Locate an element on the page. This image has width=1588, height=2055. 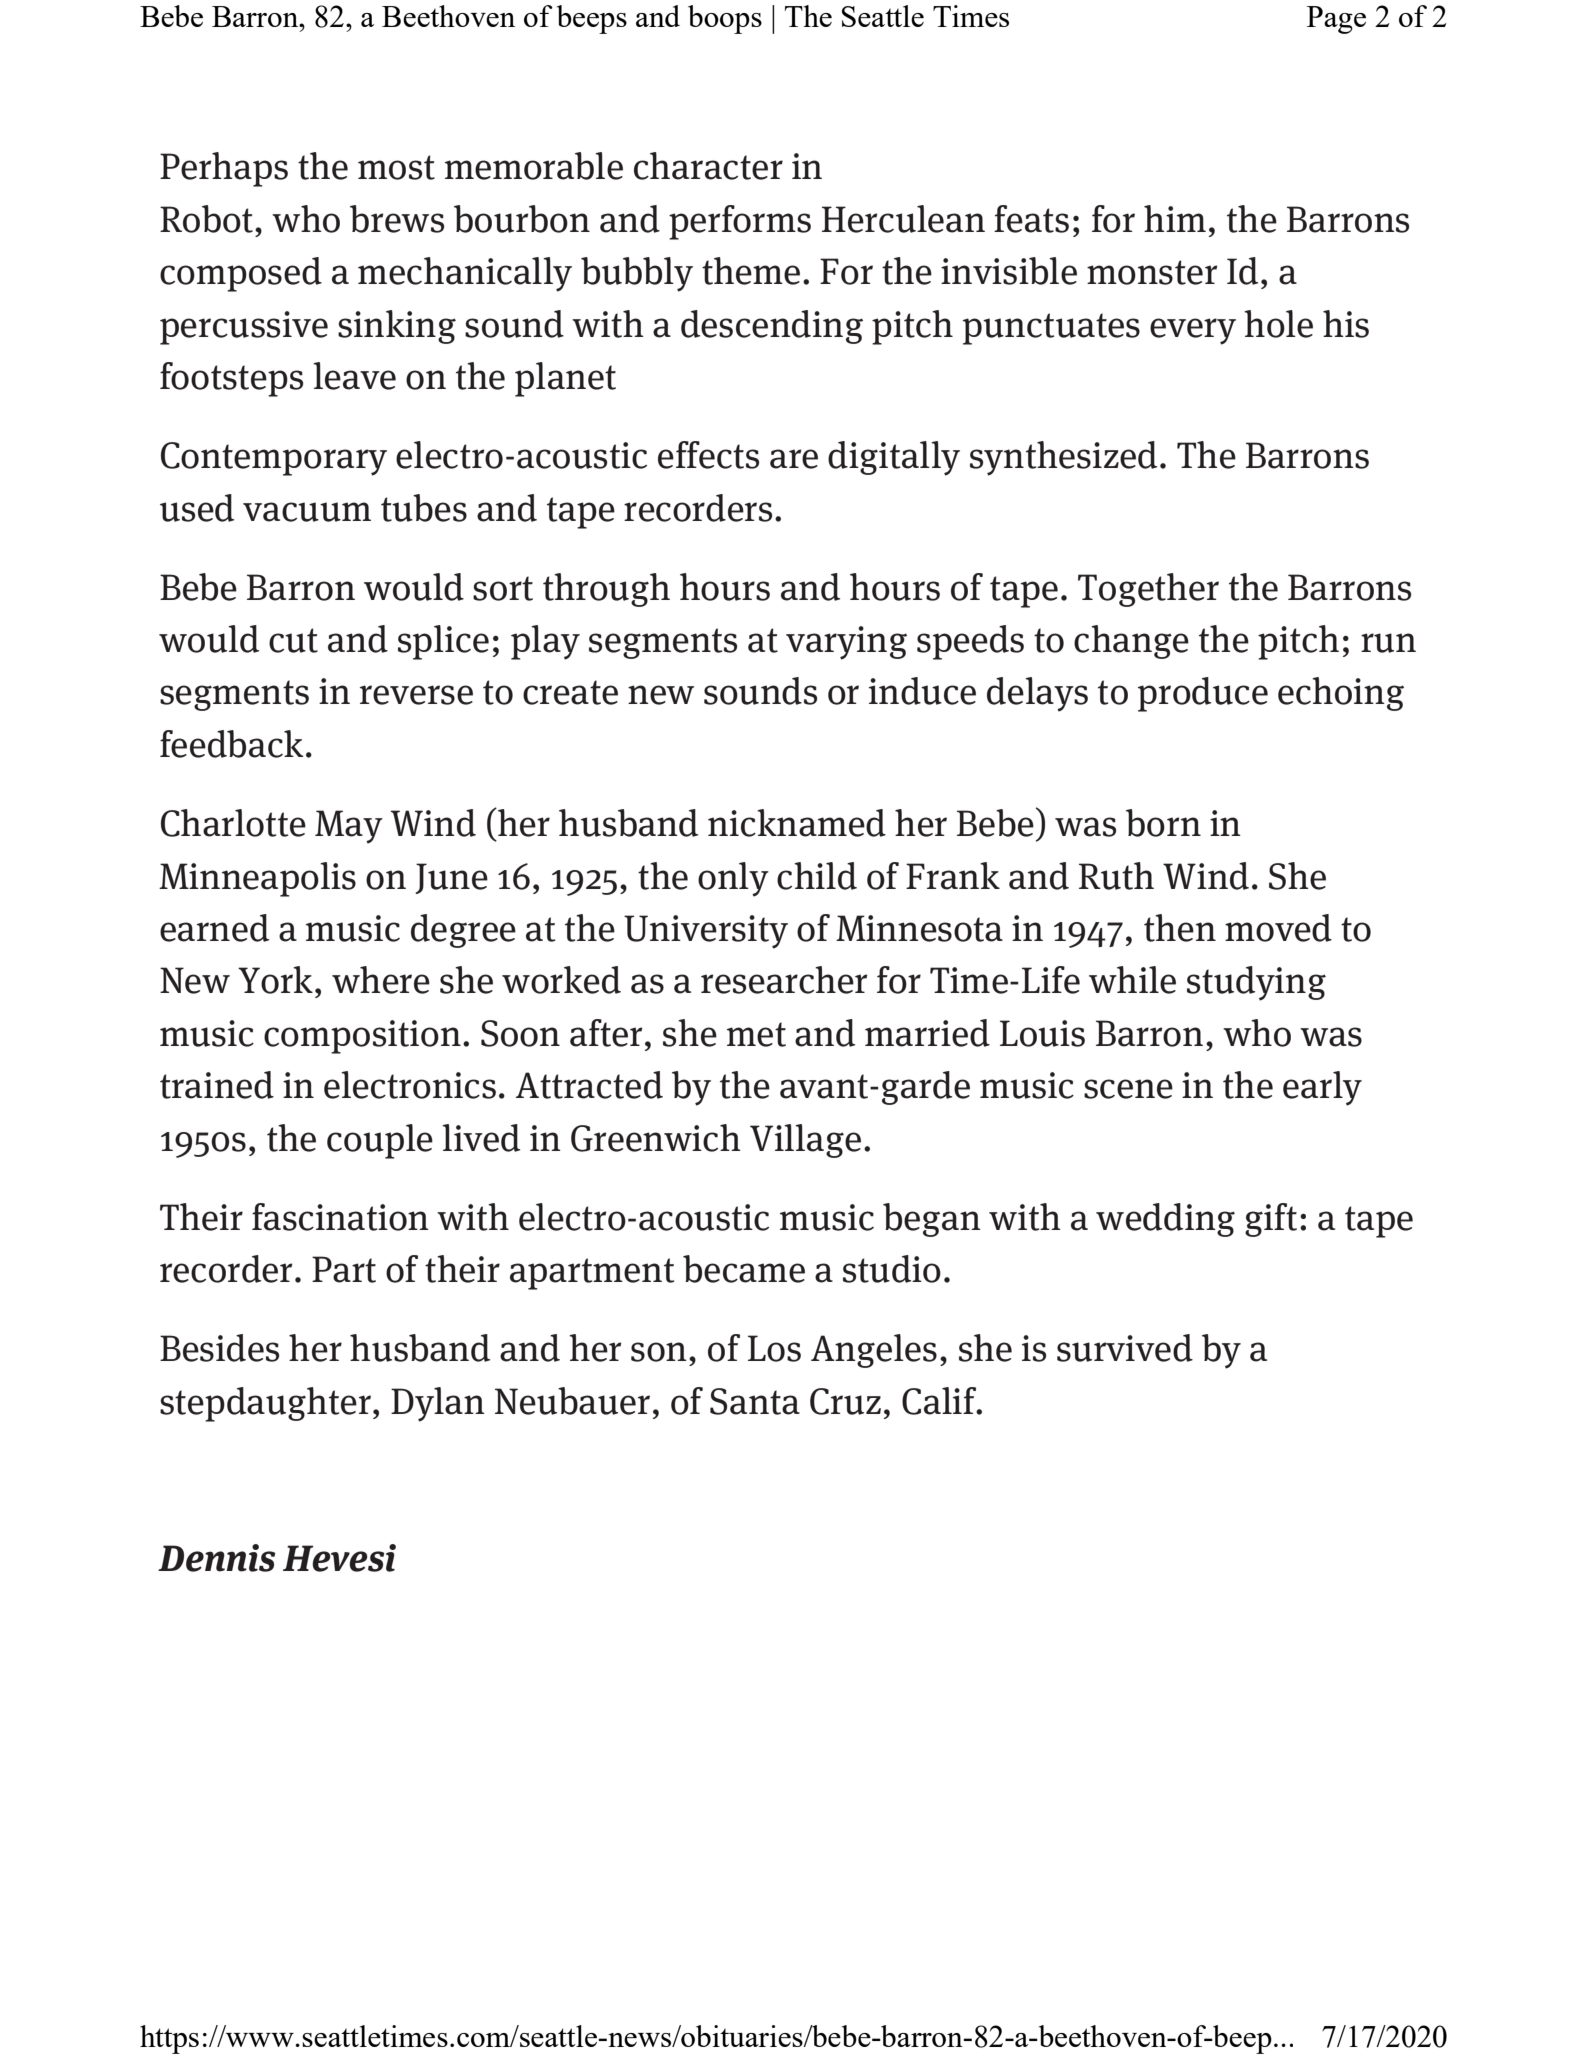
researcher is located at coordinates (784, 980).
